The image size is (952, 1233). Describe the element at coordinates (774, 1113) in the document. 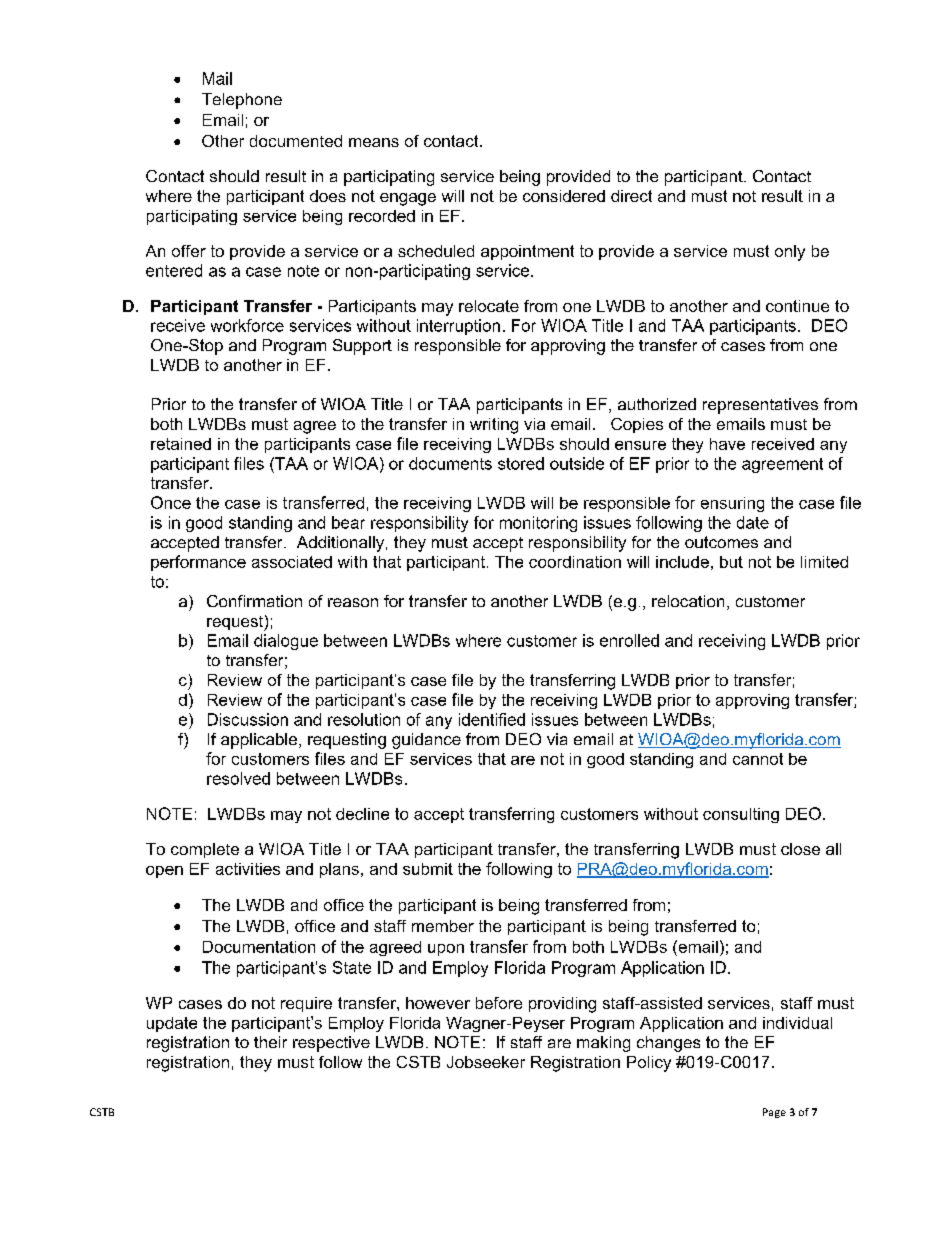

I see `Page` at that location.
